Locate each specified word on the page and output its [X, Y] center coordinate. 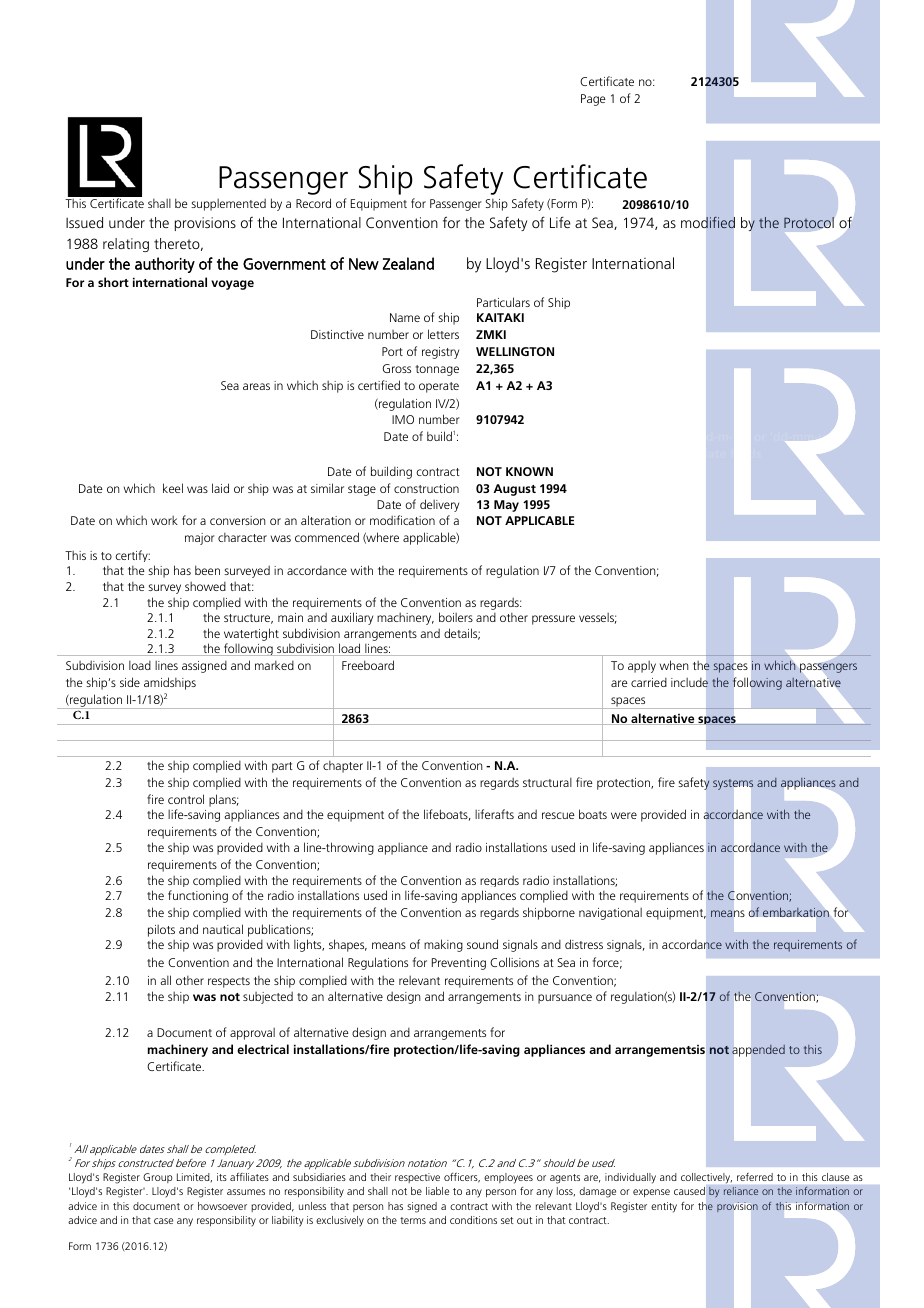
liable [437, 1191]
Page [593, 100]
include [689, 682]
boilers [456, 617]
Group [158, 1178]
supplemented [228, 204]
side [130, 682]
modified [708, 222]
